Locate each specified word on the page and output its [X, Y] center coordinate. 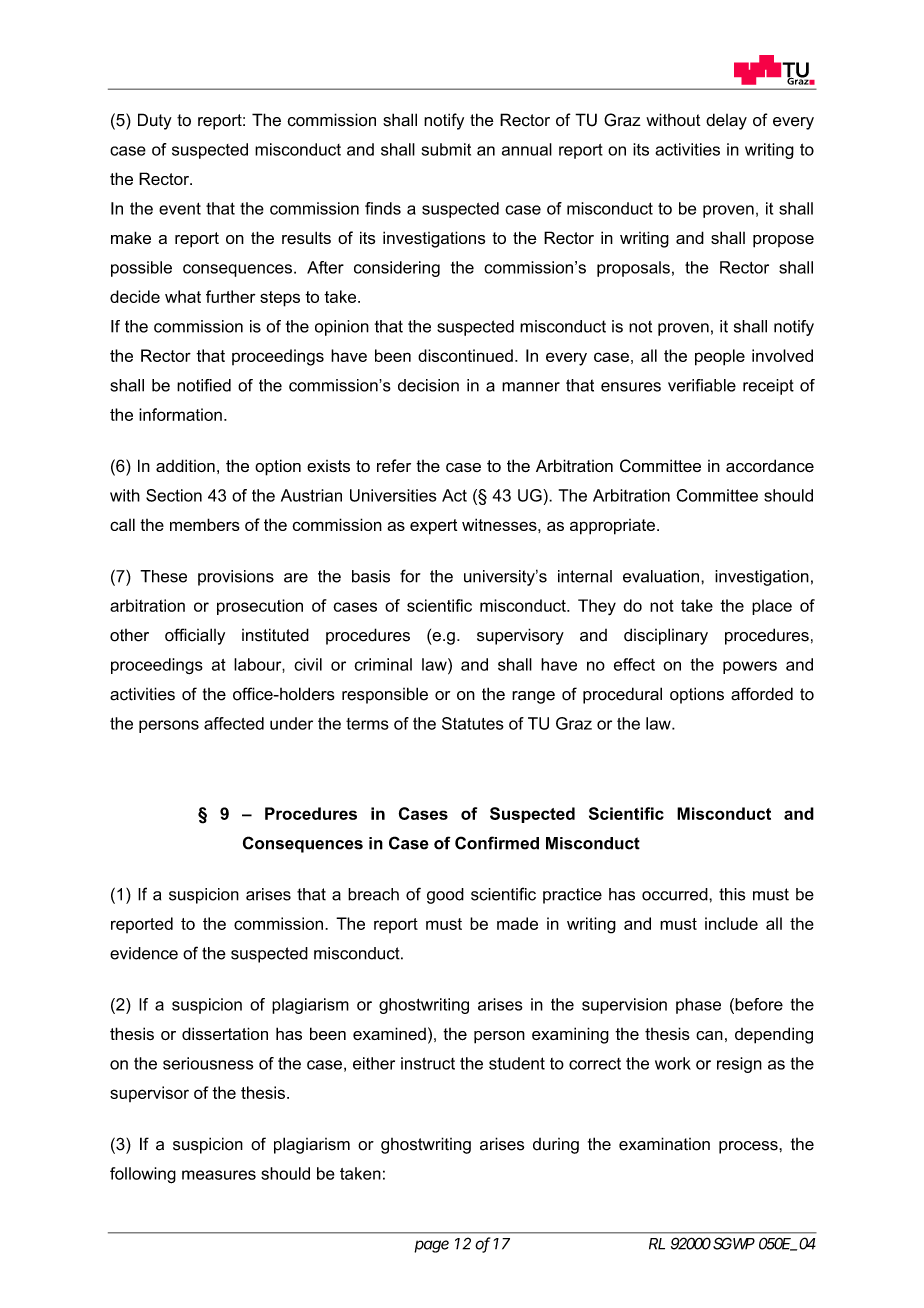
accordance [770, 466]
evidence [144, 953]
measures [219, 1175]
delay [726, 121]
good [445, 896]
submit [446, 149]
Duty [155, 121]
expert [433, 527]
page [431, 1246]
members [205, 524]
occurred [676, 894]
